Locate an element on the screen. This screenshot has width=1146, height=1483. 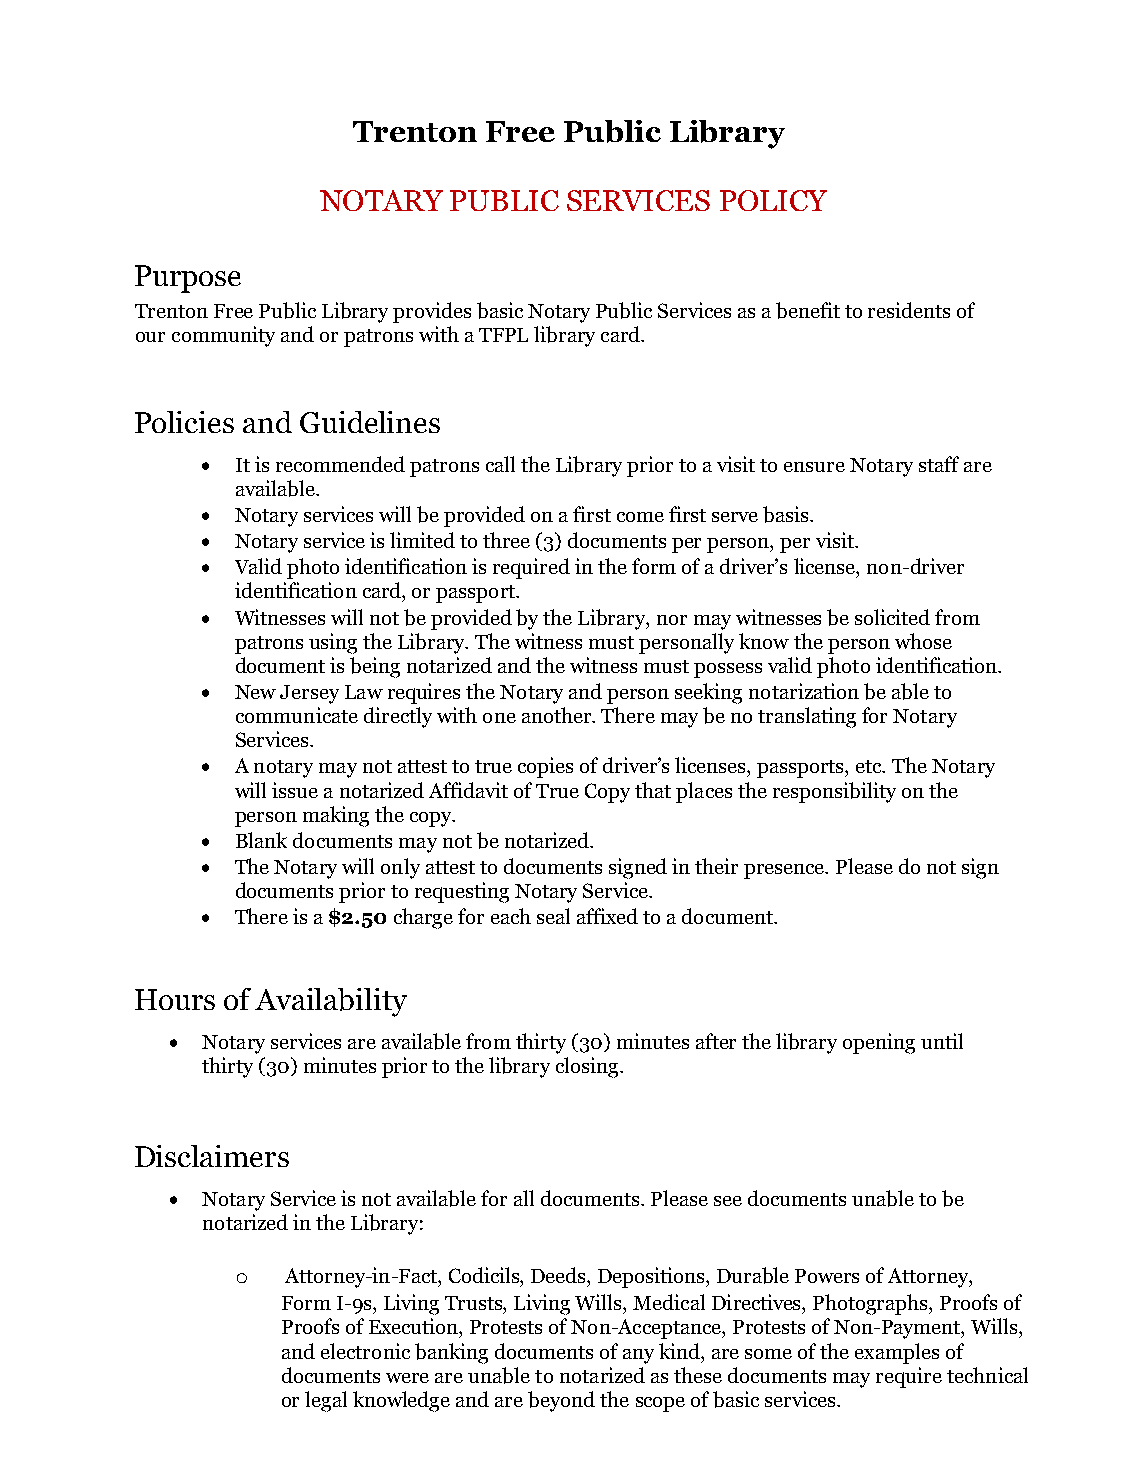
nor is located at coordinates (672, 620).
